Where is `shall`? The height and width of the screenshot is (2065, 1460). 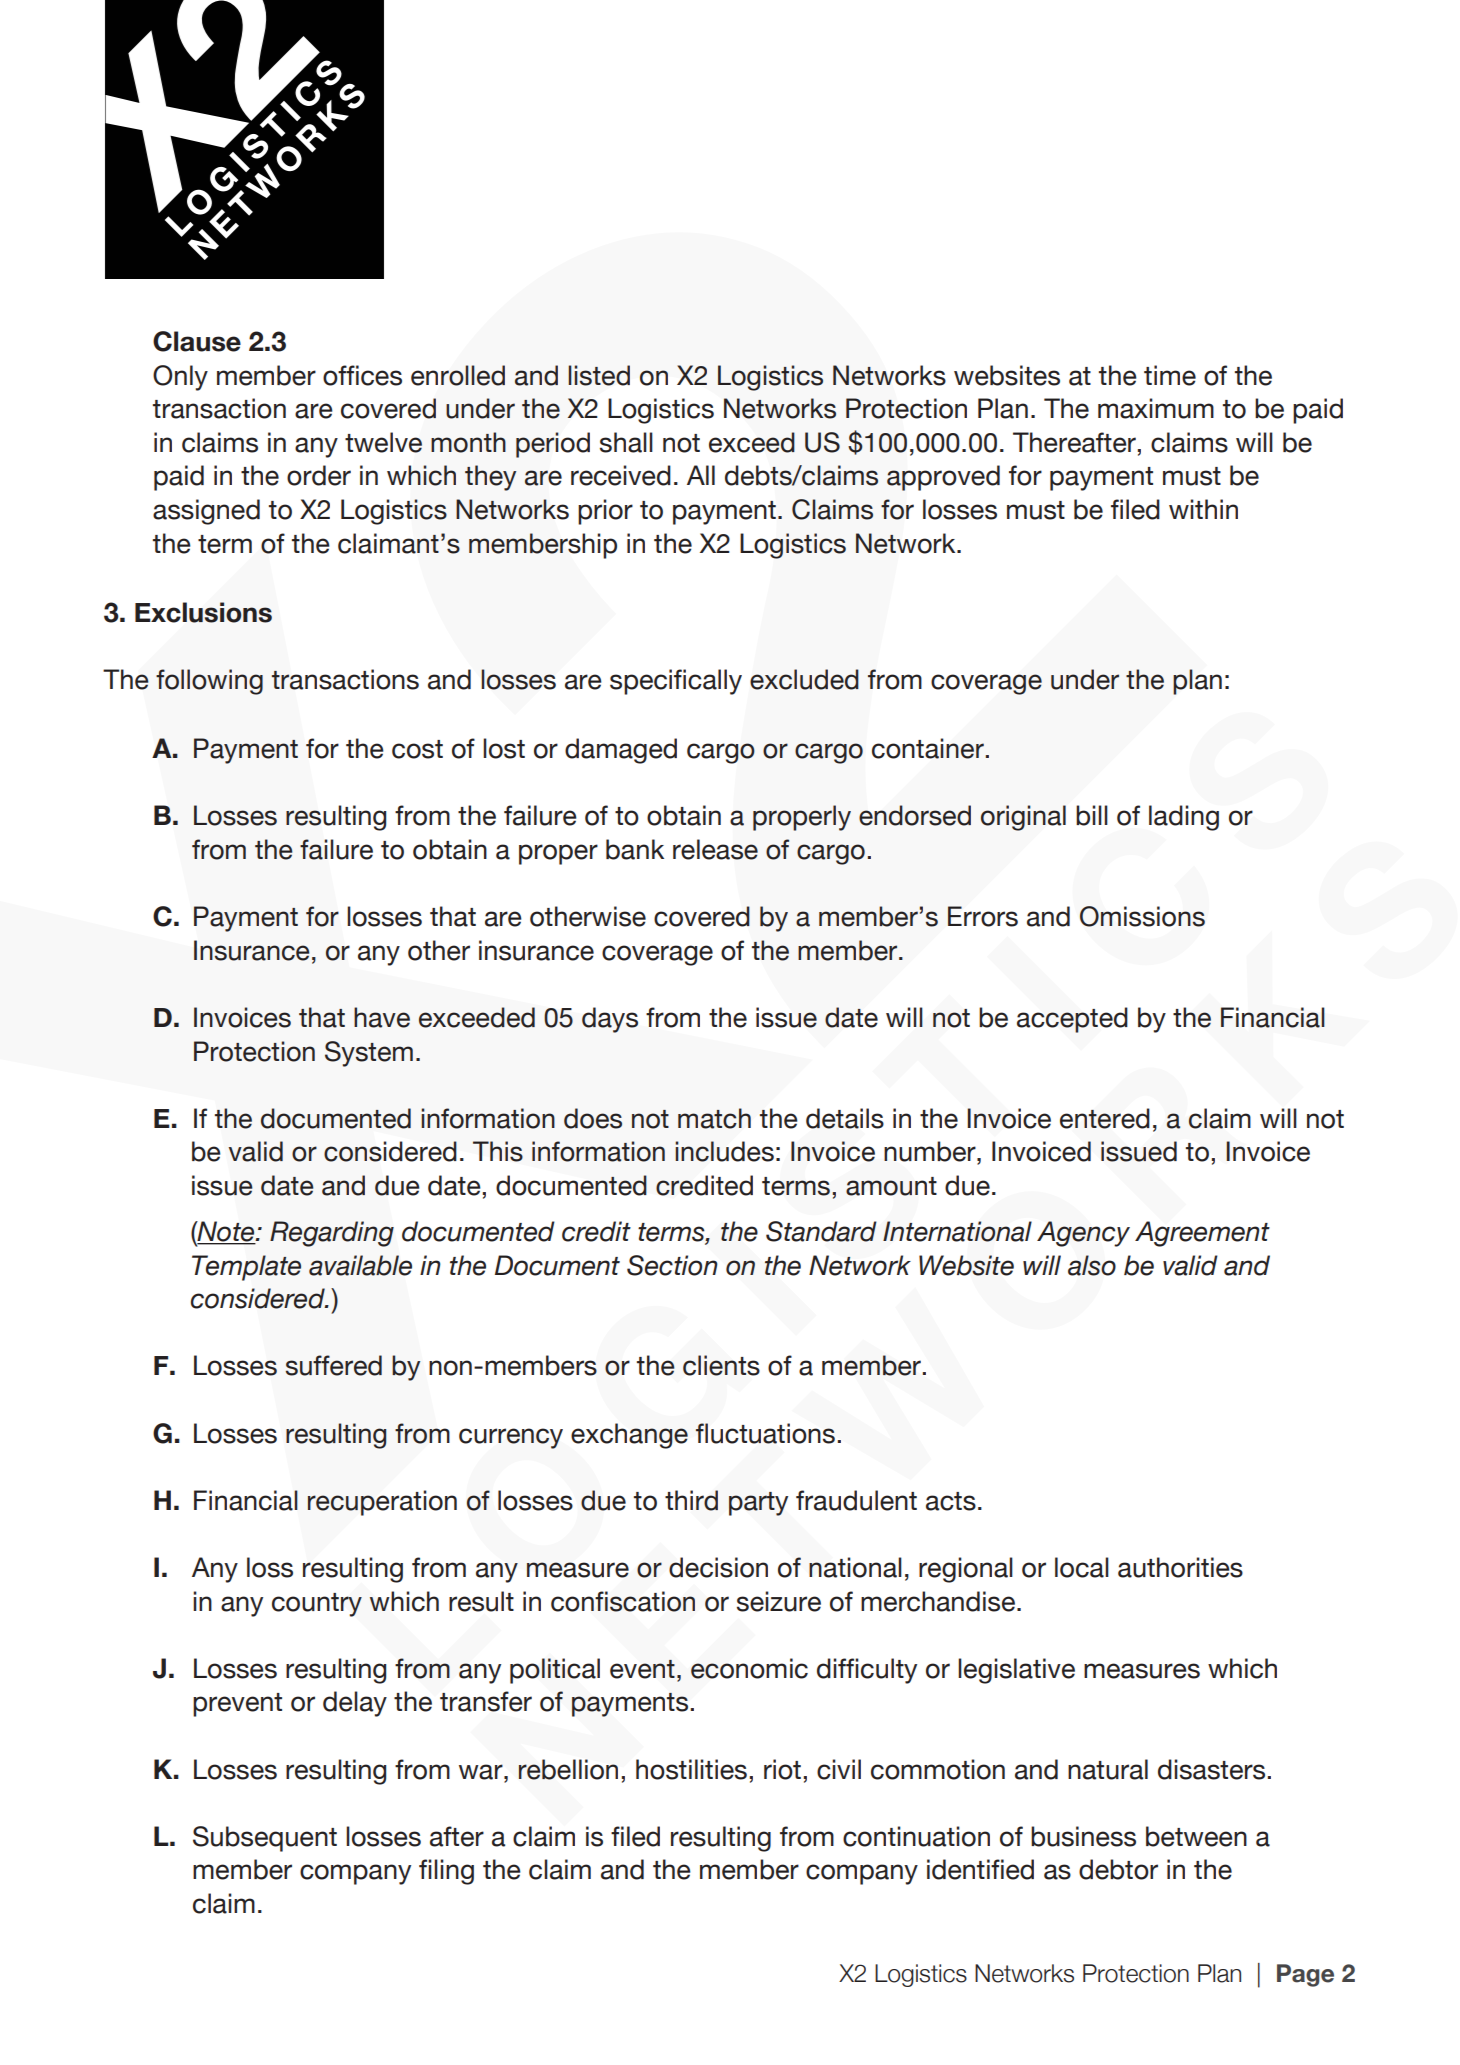
shall is located at coordinates (626, 442).
